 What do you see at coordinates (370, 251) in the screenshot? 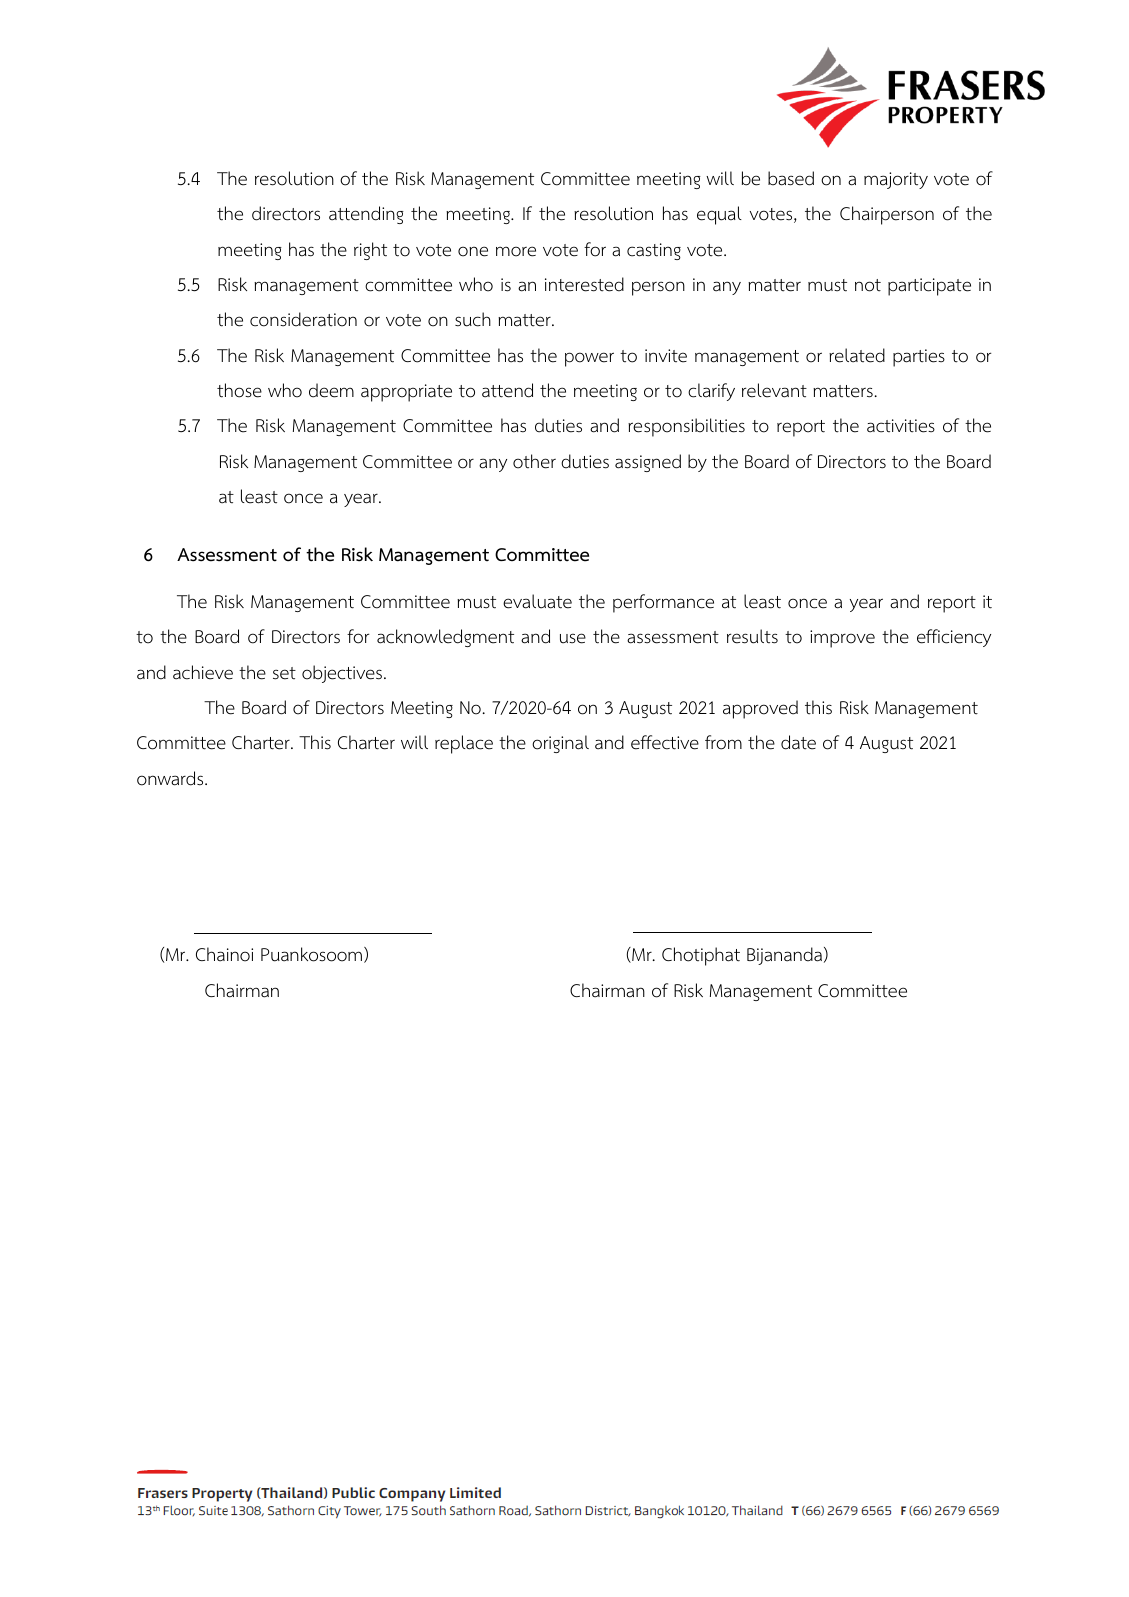
I see `right` at bounding box center [370, 251].
